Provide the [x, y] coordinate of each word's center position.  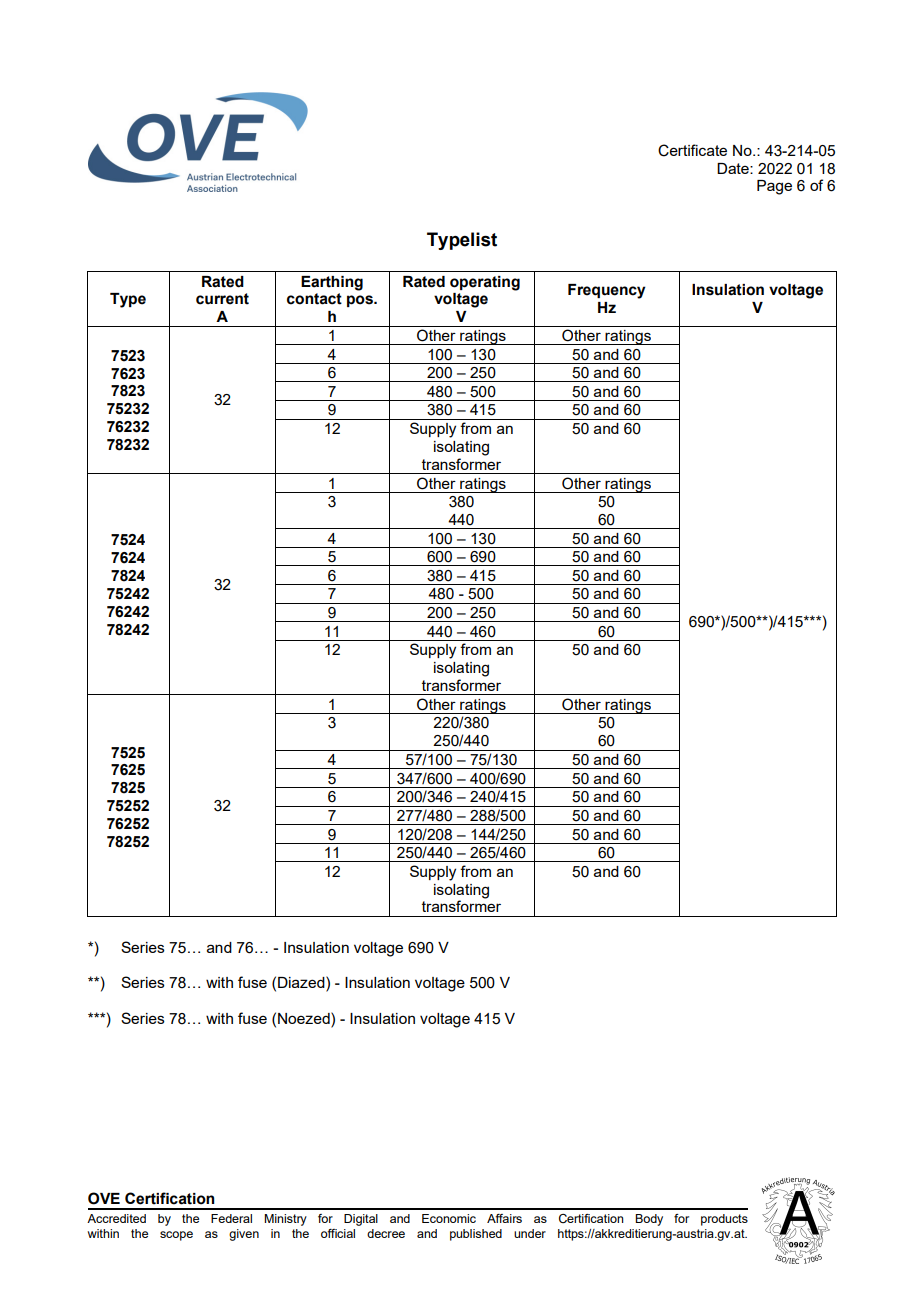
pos [361, 301]
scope [176, 1236]
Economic [449, 1218]
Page [774, 187]
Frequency [607, 291]
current [222, 299]
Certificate [692, 150]
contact [314, 299]
